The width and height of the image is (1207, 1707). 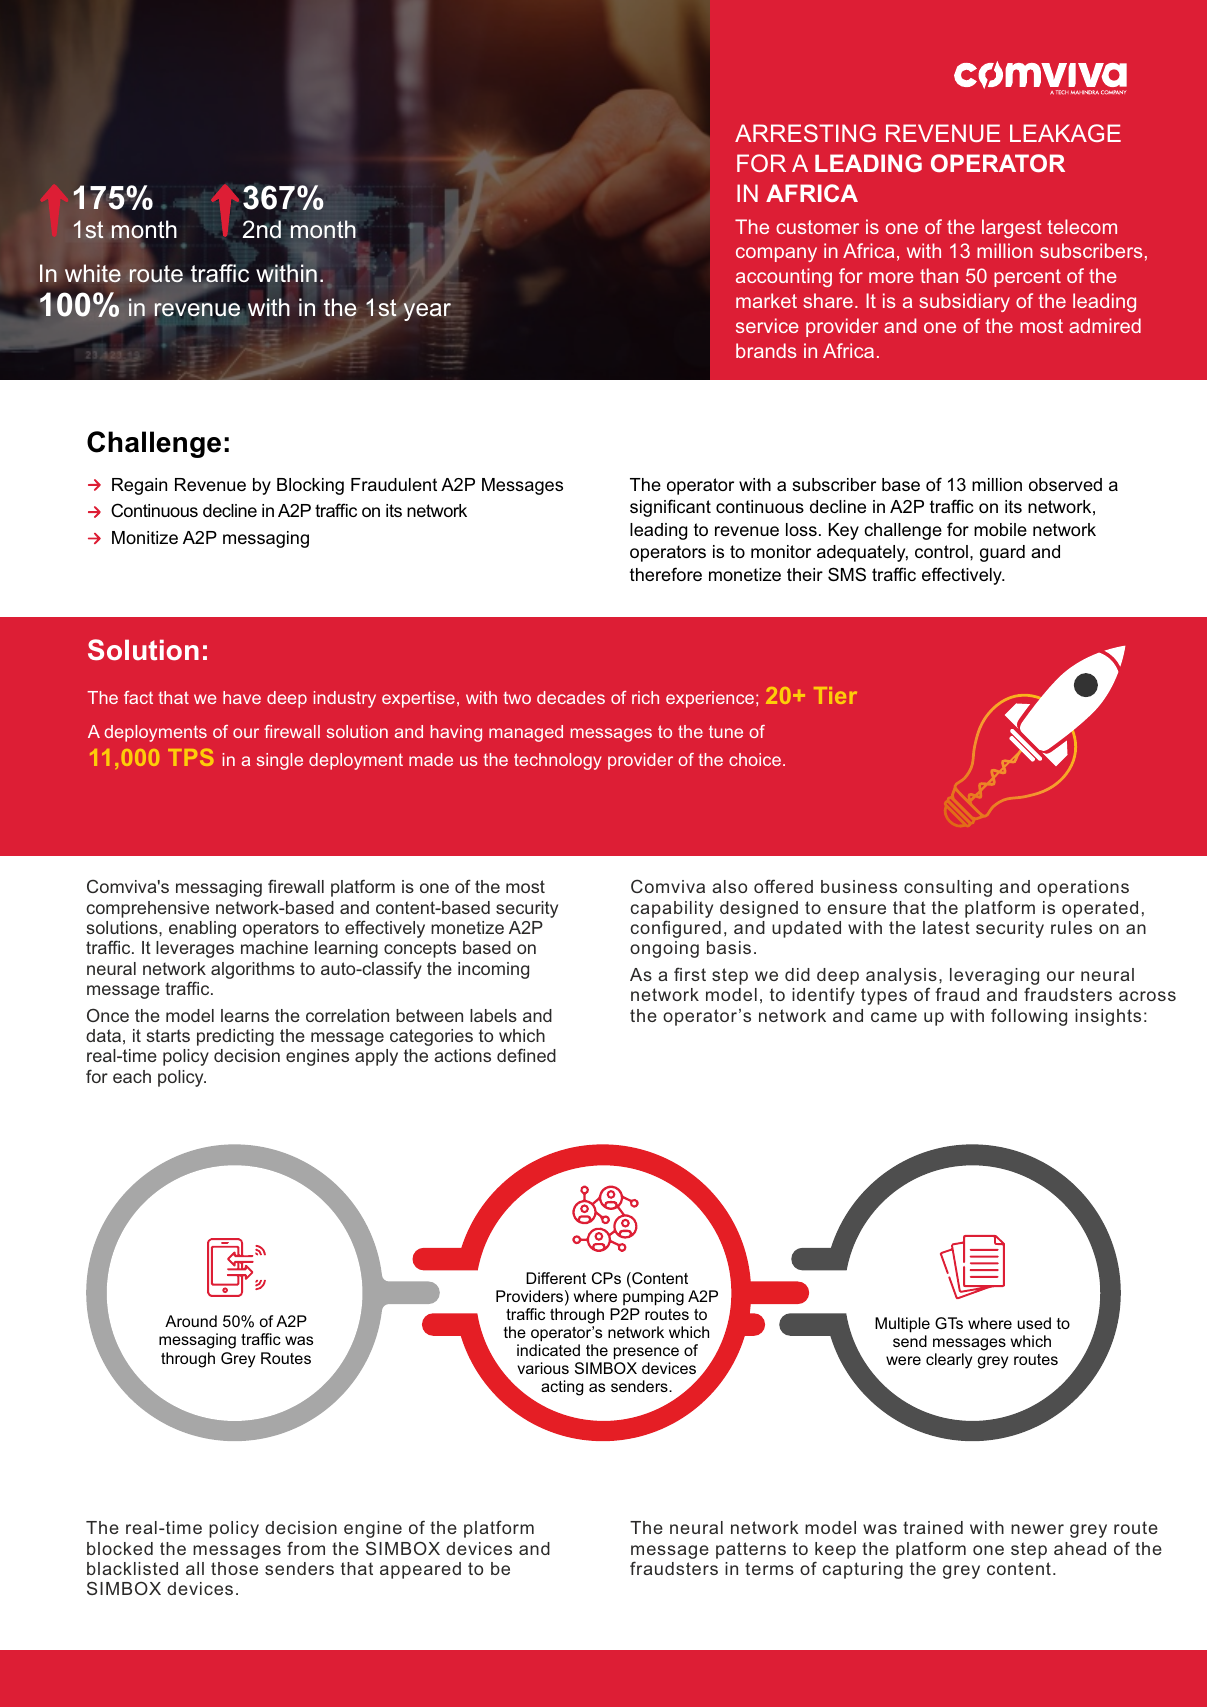 What do you see at coordinates (234, 1568) in the image?
I see `those` at bounding box center [234, 1568].
